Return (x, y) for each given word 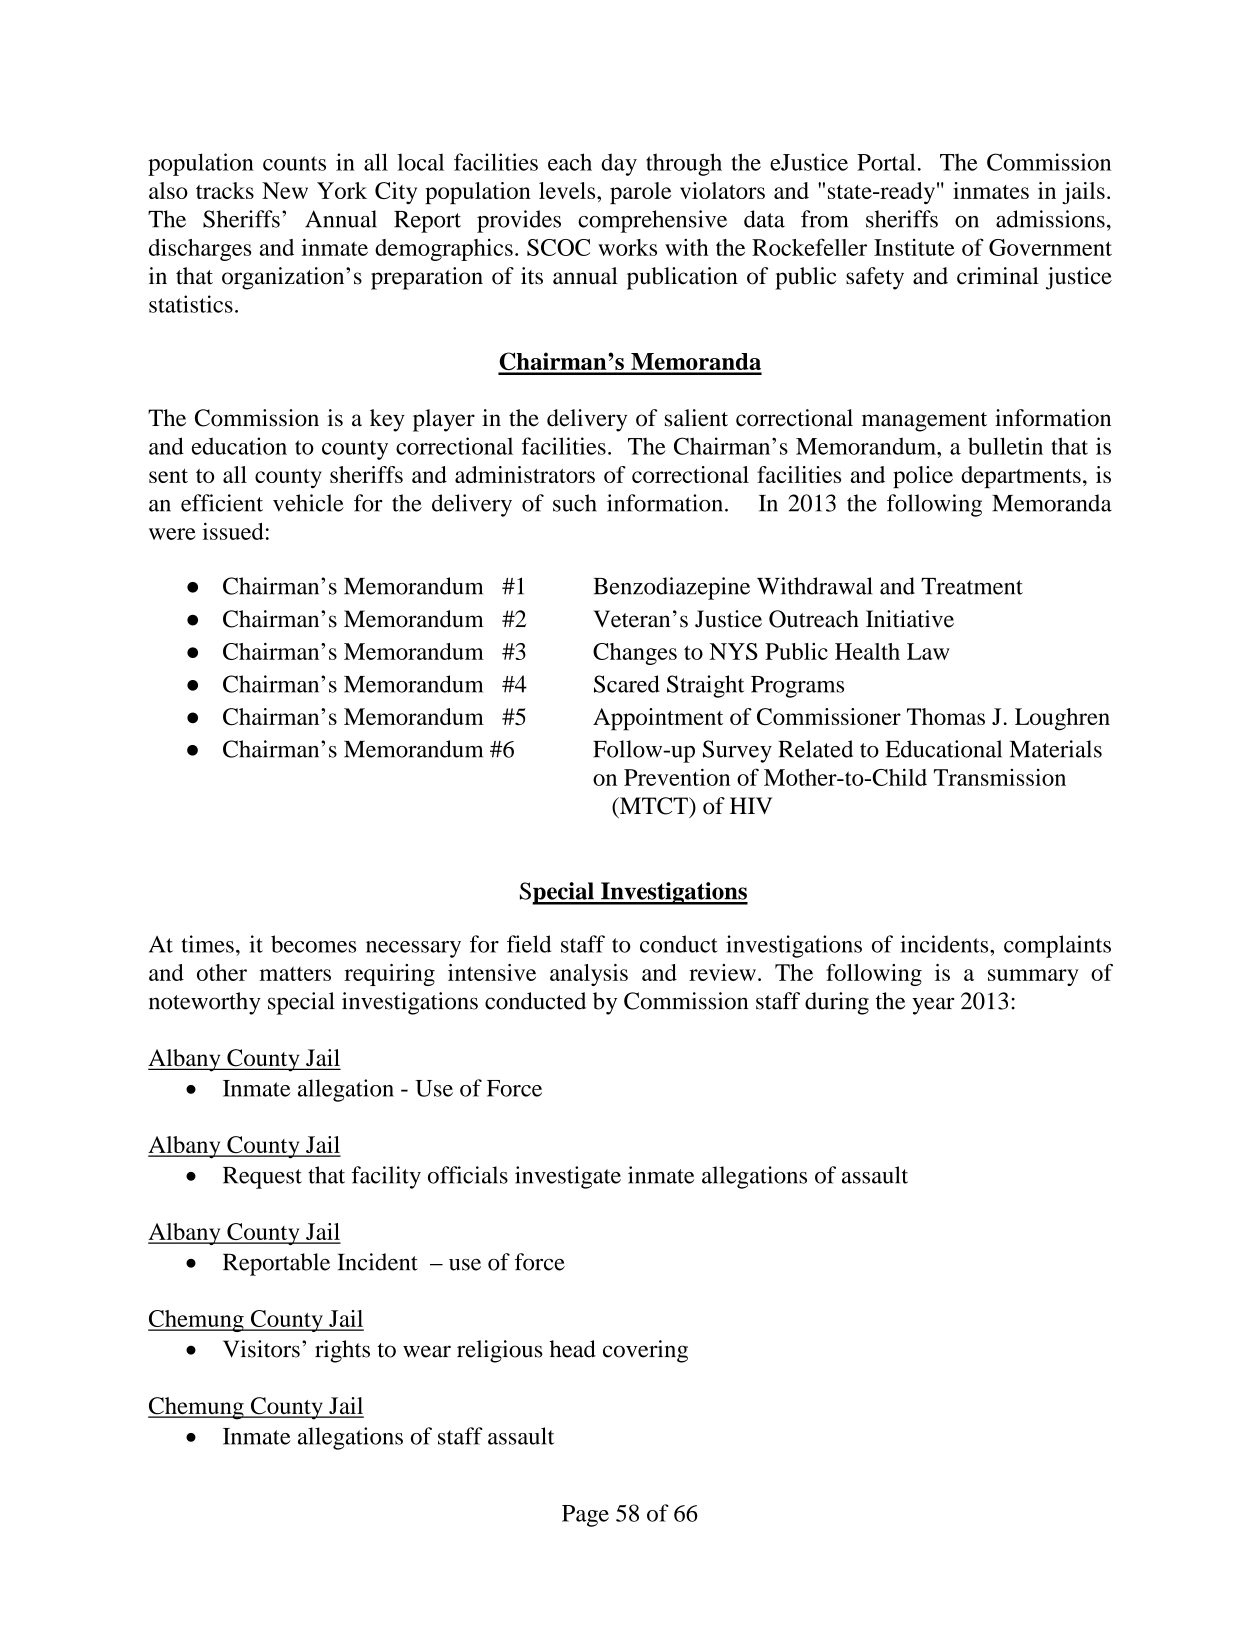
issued (233, 531)
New (285, 190)
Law (928, 651)
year (933, 1006)
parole (640, 193)
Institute (914, 247)
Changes (635, 654)
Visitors (261, 1349)
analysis (589, 975)
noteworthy (205, 1003)
